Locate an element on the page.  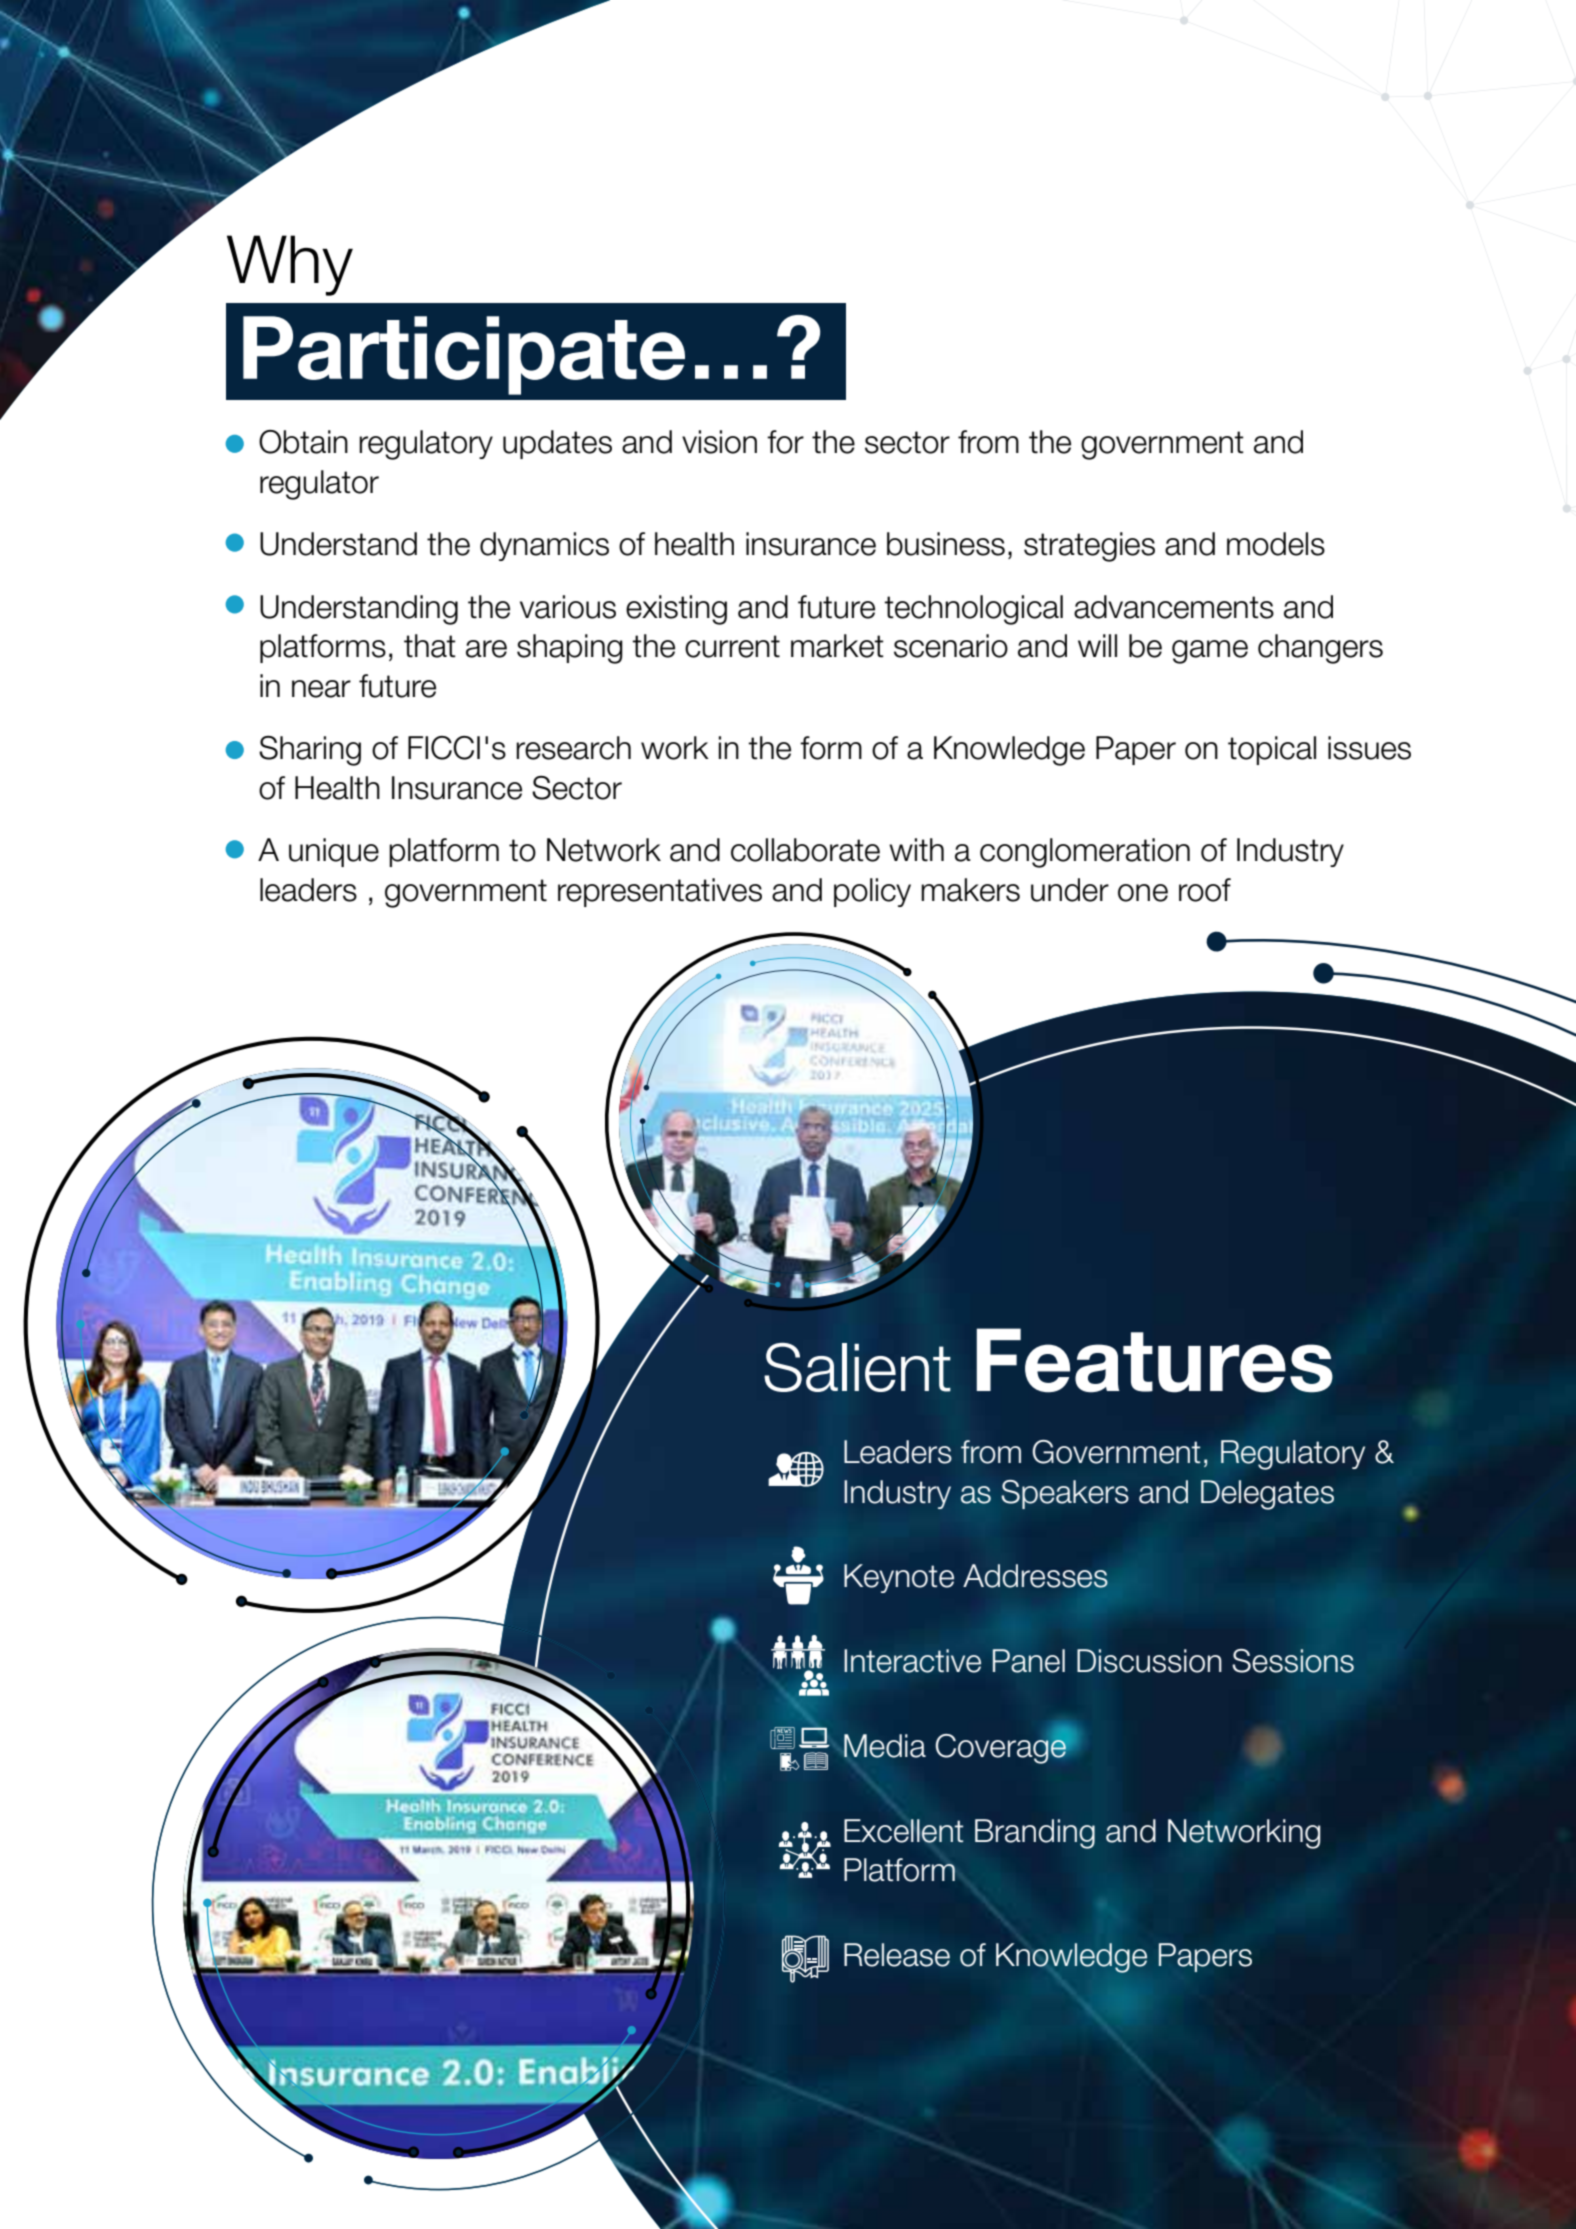
policy is located at coordinates (872, 892).
